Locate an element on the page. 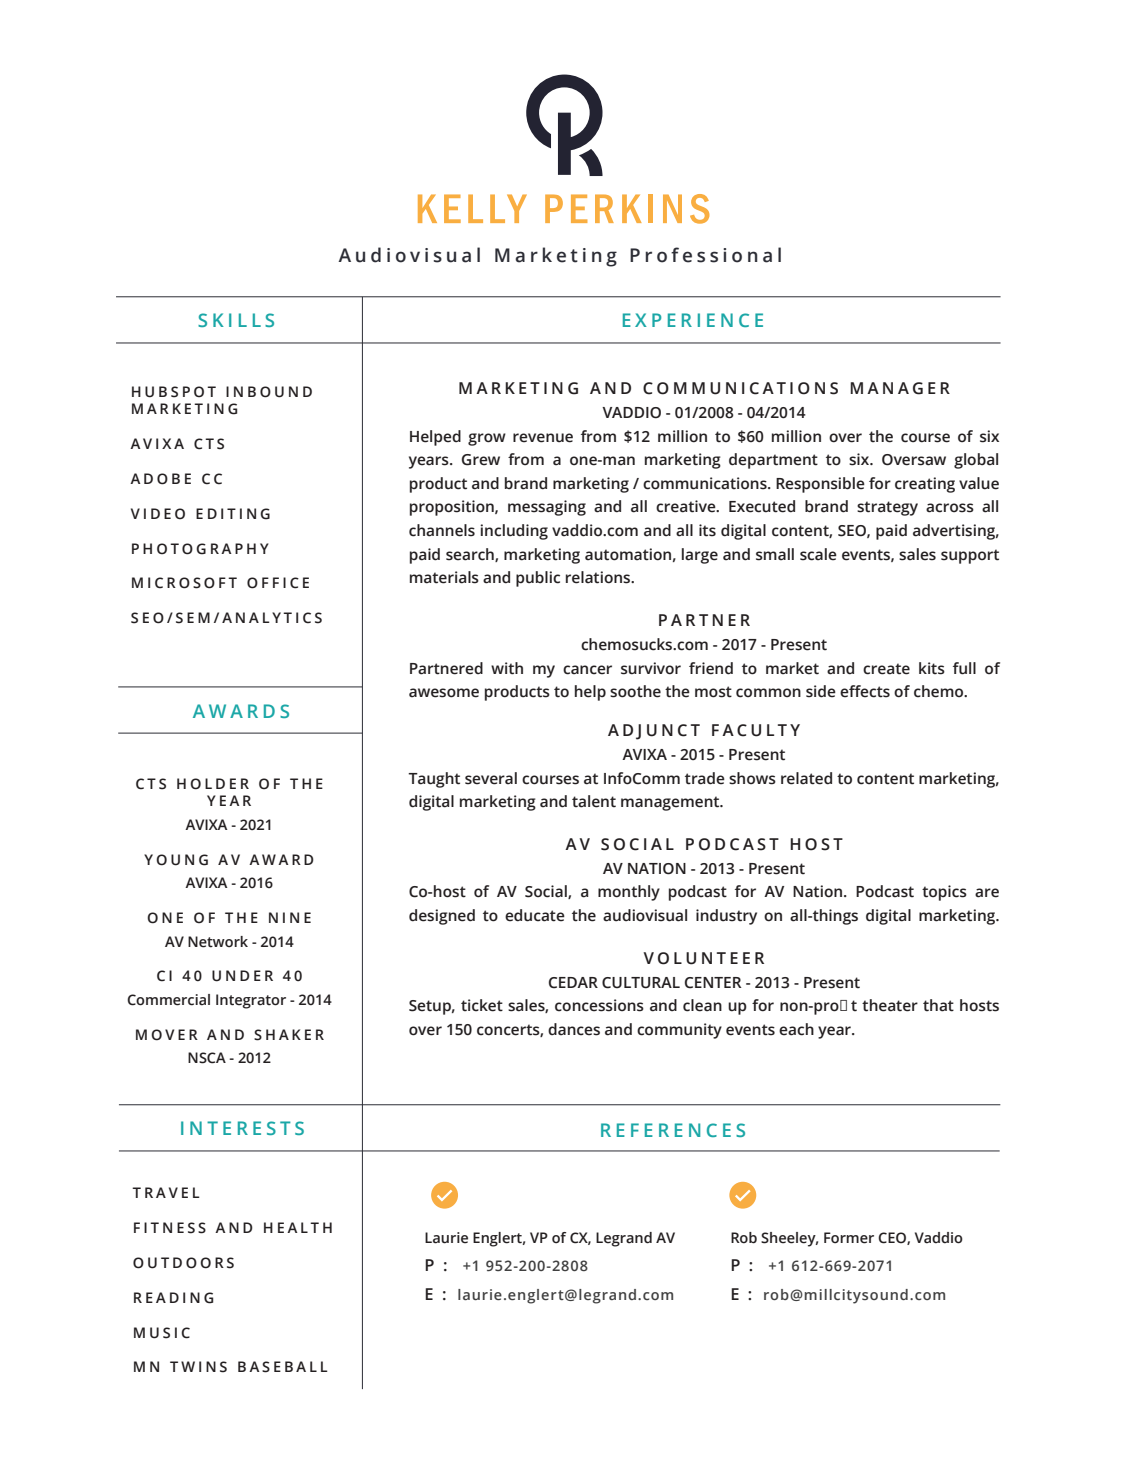 The image size is (1142, 1468). HOLDER is located at coordinates (213, 784).
